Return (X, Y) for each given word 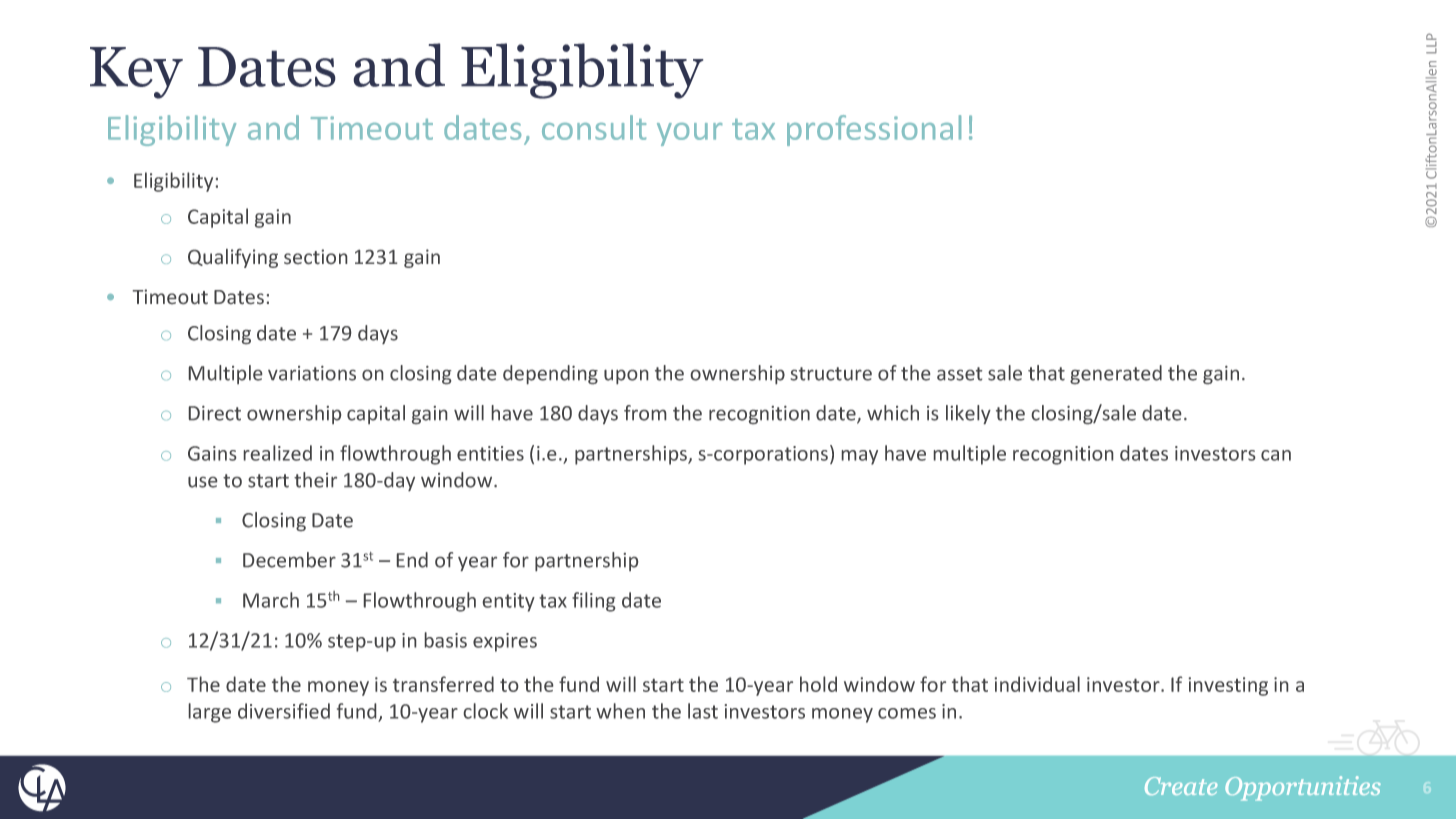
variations (312, 373)
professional (874, 130)
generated (1116, 374)
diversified (284, 711)
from (645, 413)
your (689, 134)
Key (136, 73)
